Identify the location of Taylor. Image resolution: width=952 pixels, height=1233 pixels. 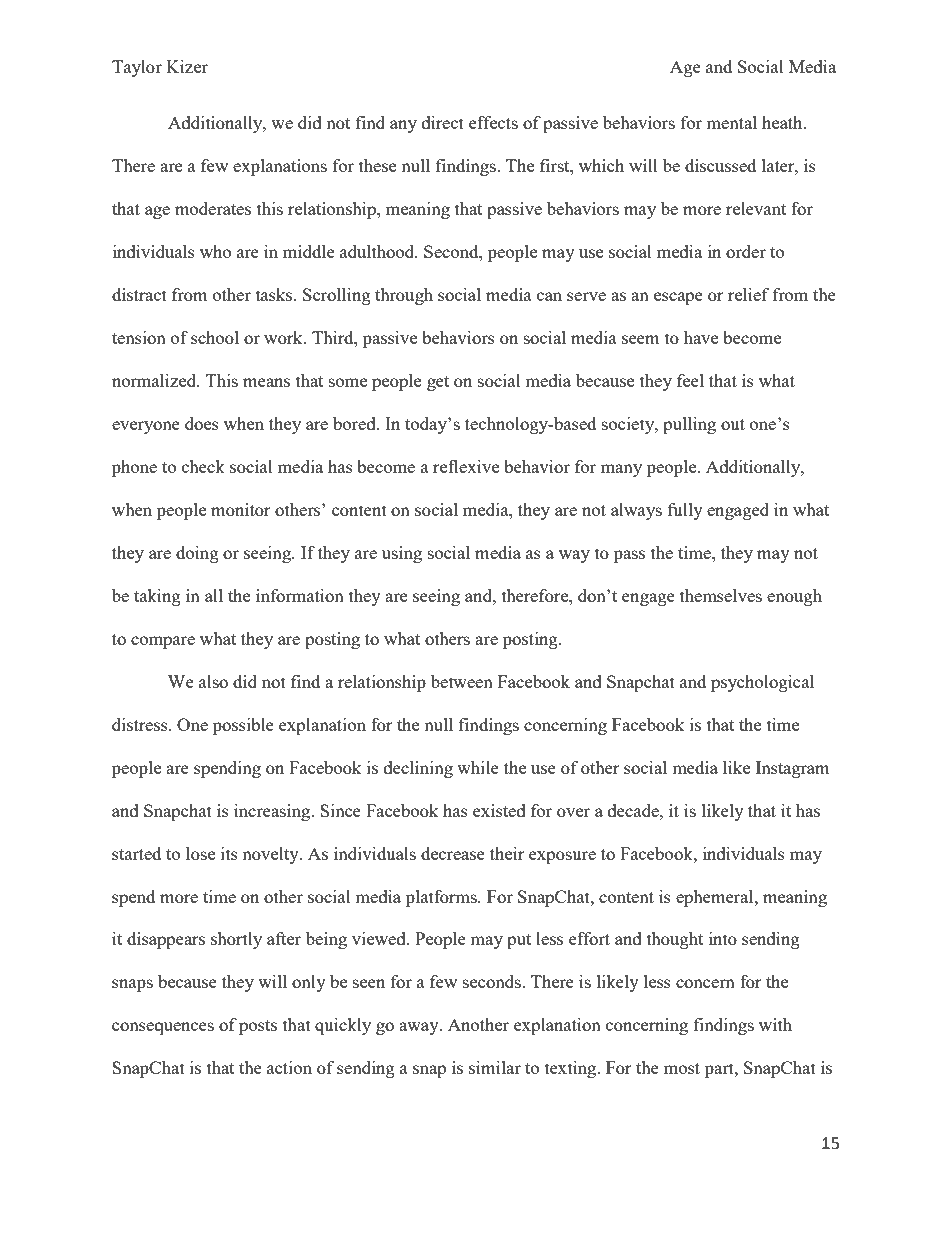
(137, 68).
